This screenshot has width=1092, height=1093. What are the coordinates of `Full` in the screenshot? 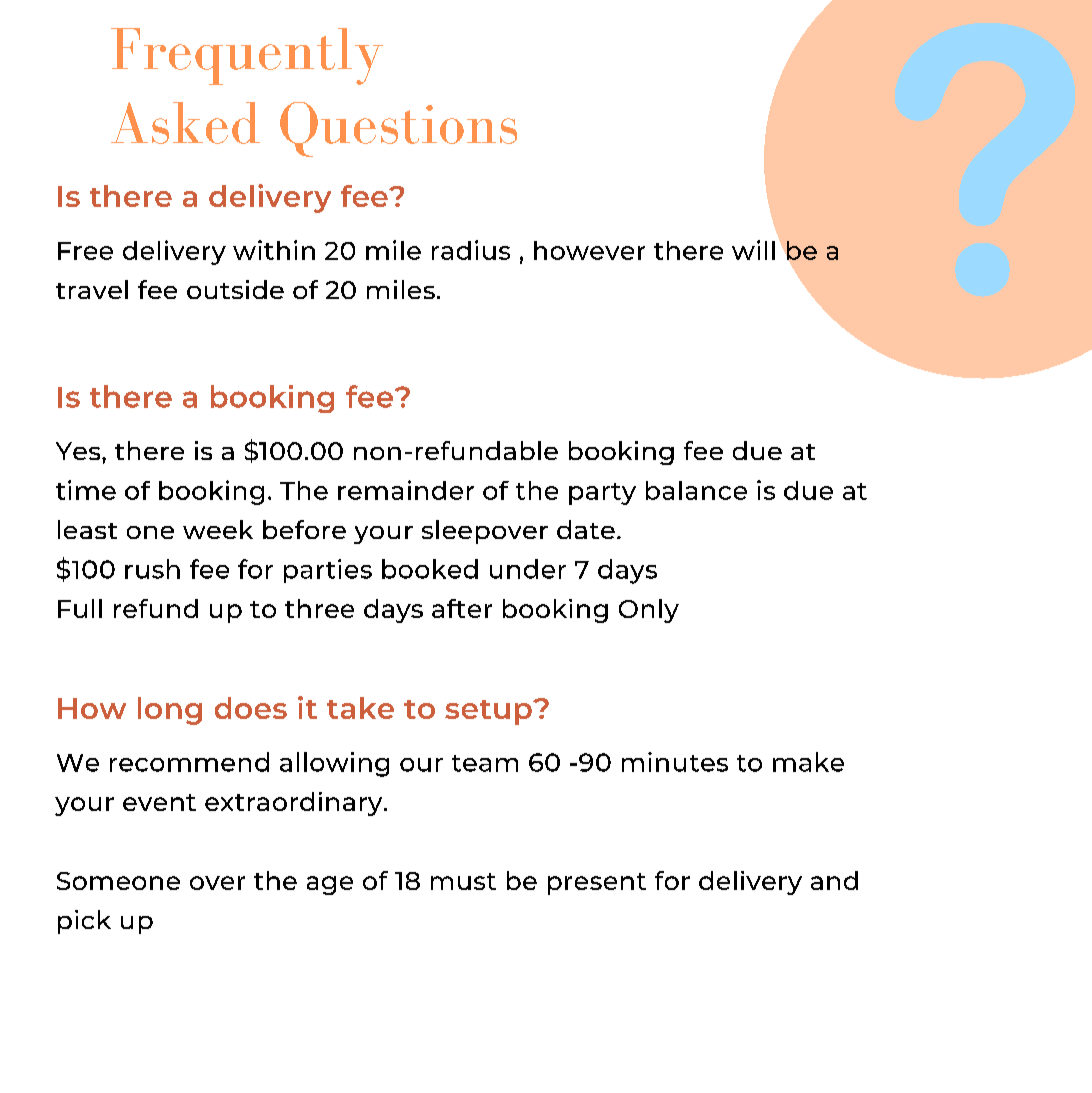 It's located at (80, 608).
